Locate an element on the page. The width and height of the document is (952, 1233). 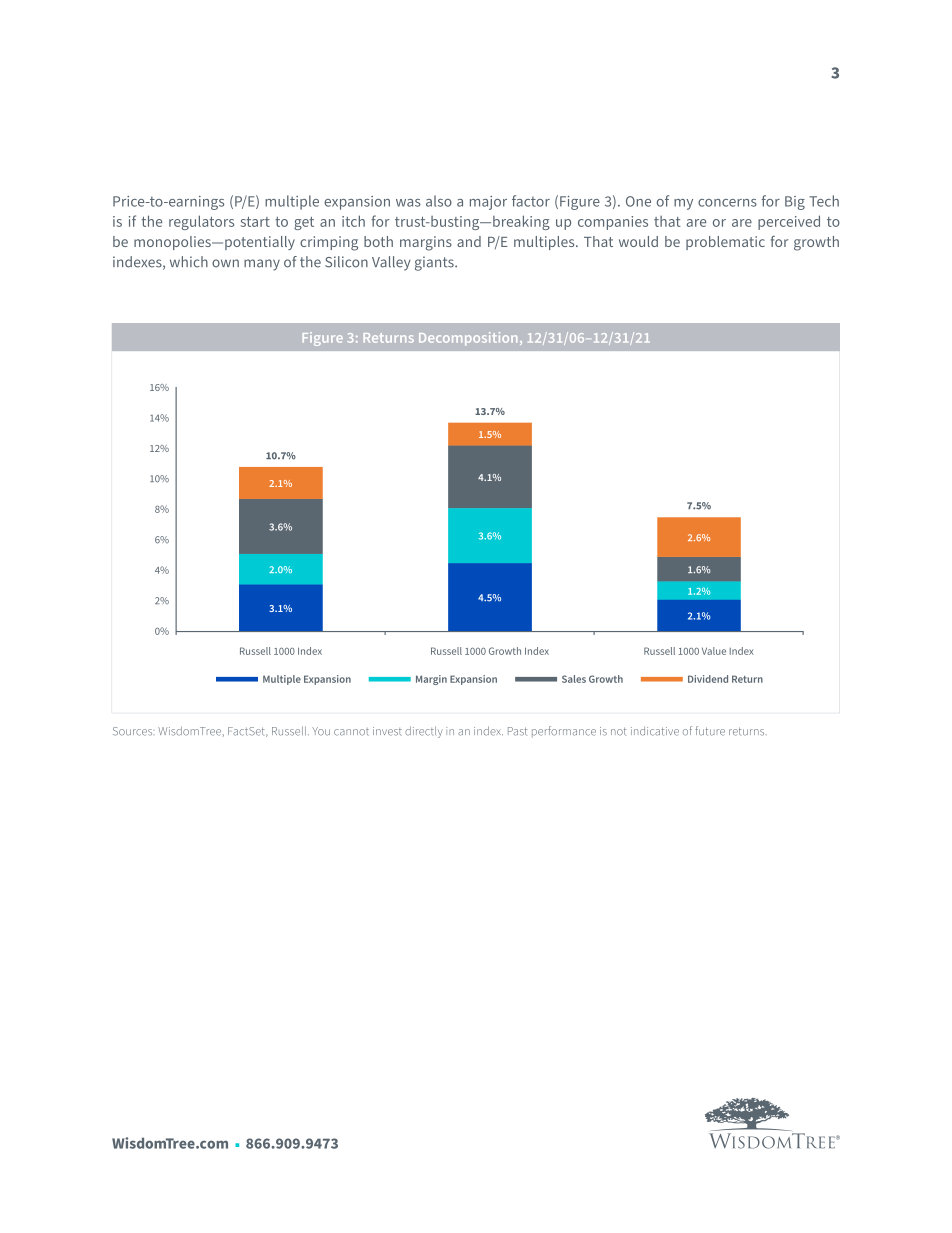
giants is located at coordinates (435, 263).
